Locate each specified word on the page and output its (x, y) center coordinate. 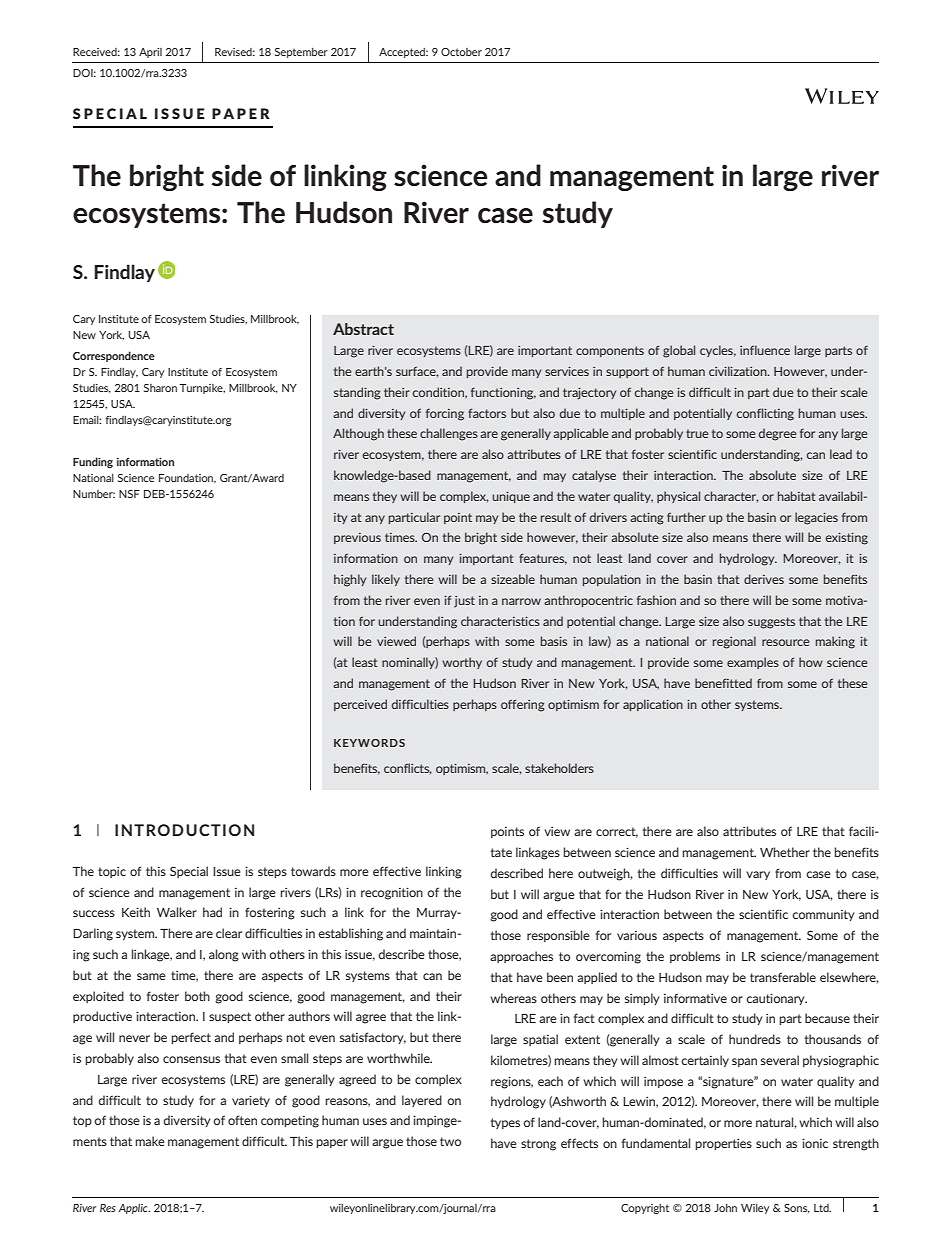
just (464, 602)
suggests (771, 623)
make (150, 1141)
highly (350, 580)
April (150, 53)
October (461, 52)
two (450, 1141)
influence (765, 350)
